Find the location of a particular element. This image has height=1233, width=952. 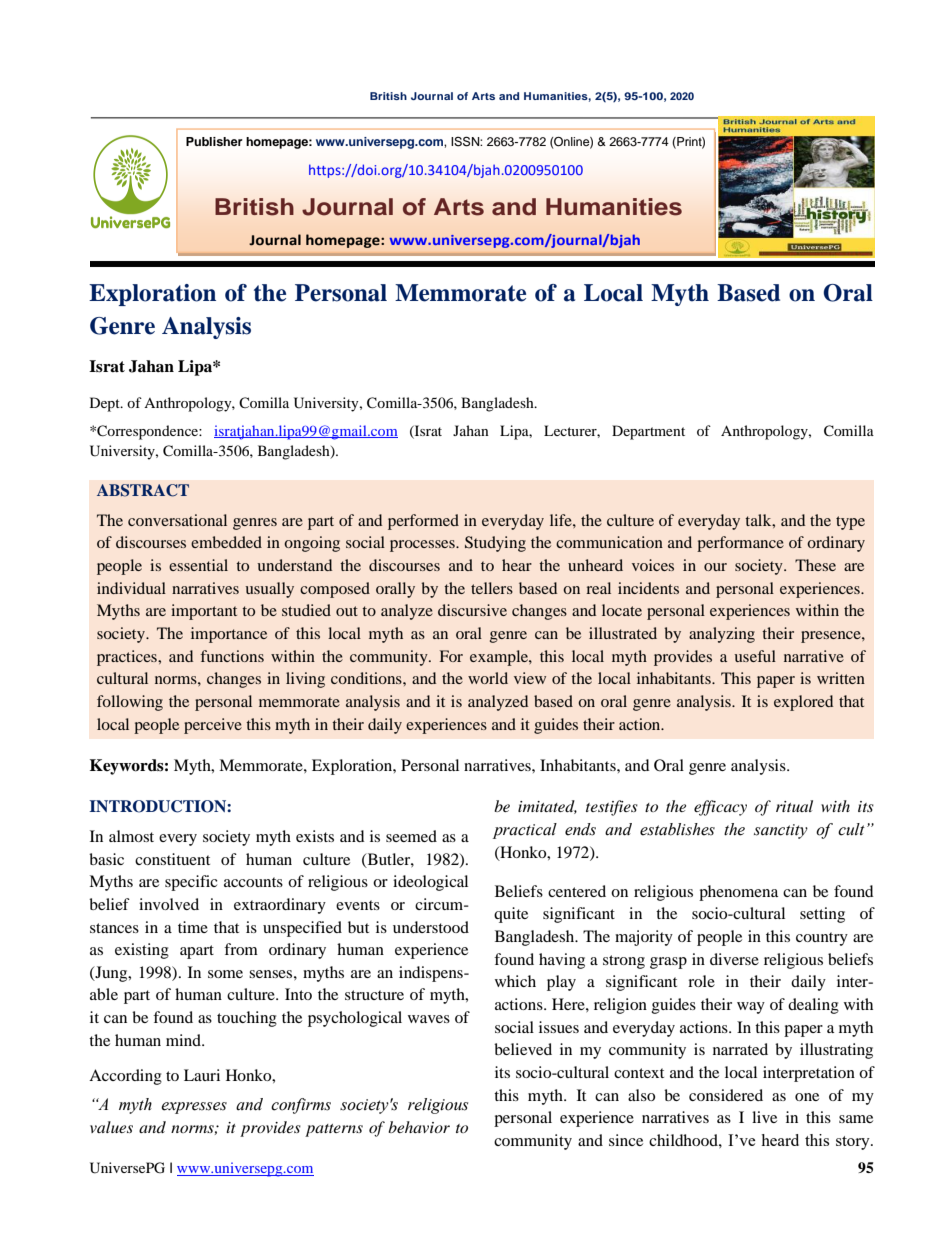

ABSTRACT is located at coordinates (143, 490).
